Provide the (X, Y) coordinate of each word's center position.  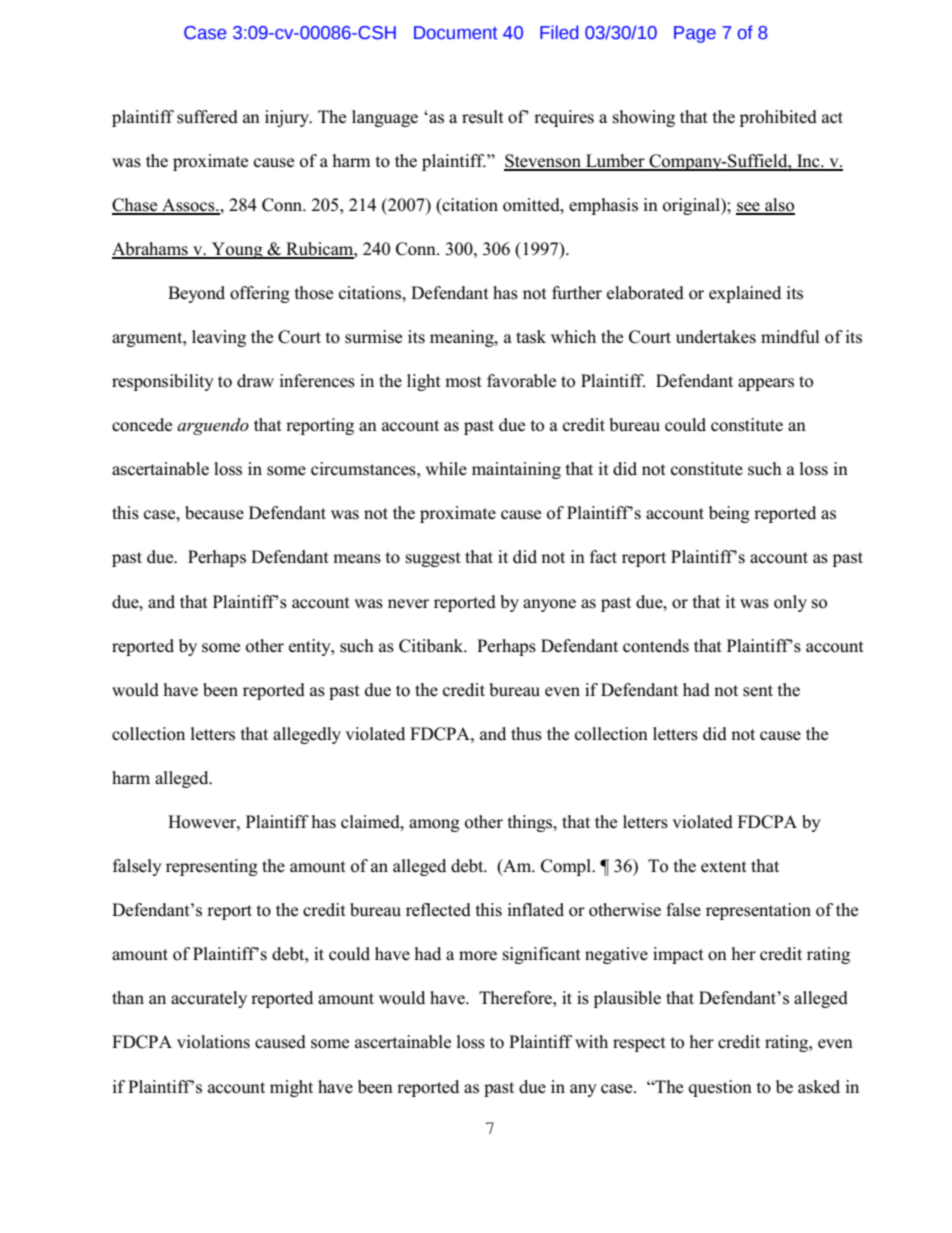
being (729, 514)
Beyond (196, 294)
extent (724, 866)
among (434, 825)
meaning (463, 338)
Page (695, 34)
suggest (433, 559)
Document (456, 33)
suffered (207, 117)
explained (745, 294)
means (357, 559)
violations (213, 1042)
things (531, 823)
